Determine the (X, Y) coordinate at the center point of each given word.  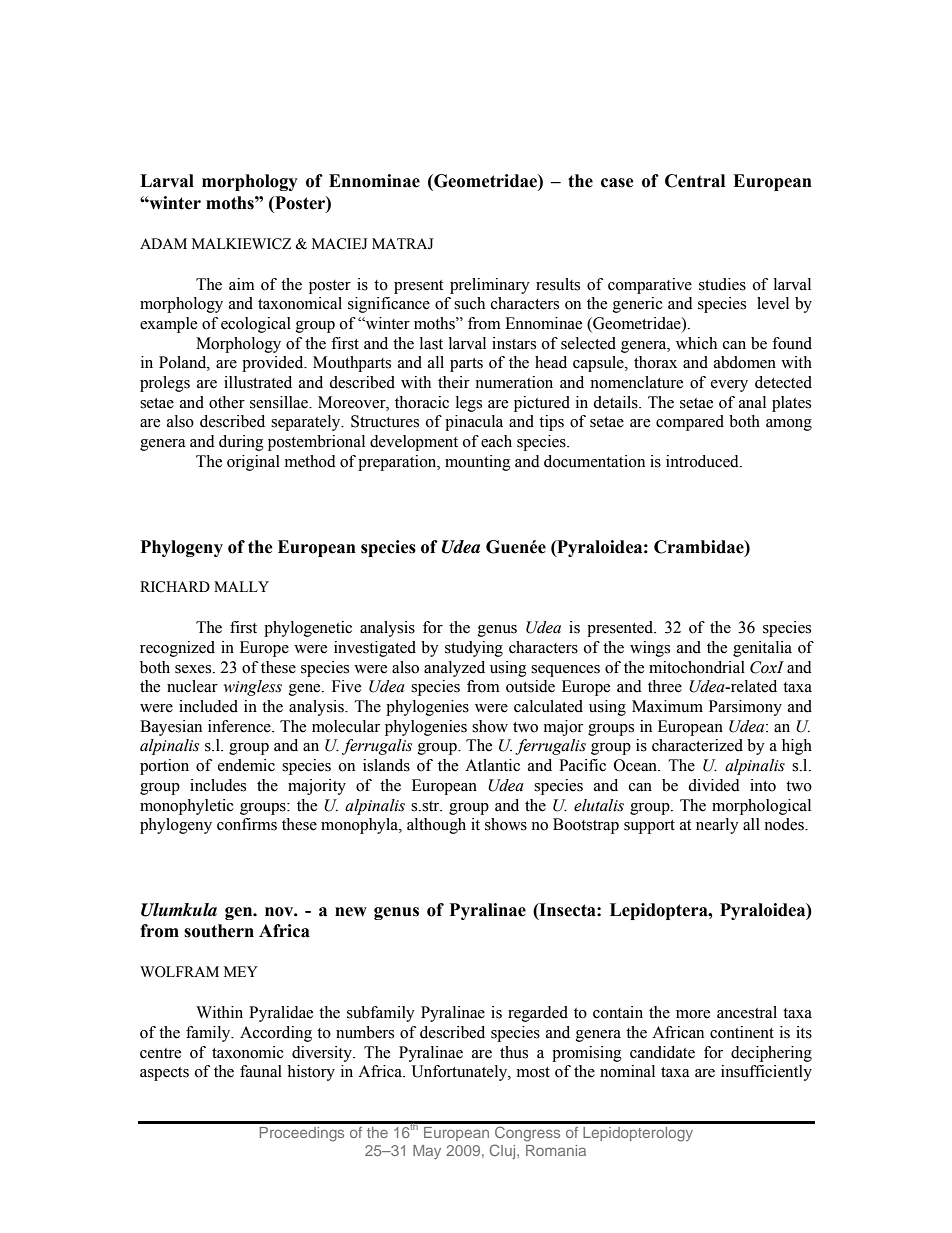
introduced (703, 461)
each (496, 441)
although (436, 826)
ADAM (163, 243)
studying (474, 649)
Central (695, 181)
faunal (261, 1071)
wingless (253, 688)
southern (219, 931)
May (427, 1152)
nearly (717, 826)
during (241, 443)
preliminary (490, 286)
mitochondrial (697, 667)
